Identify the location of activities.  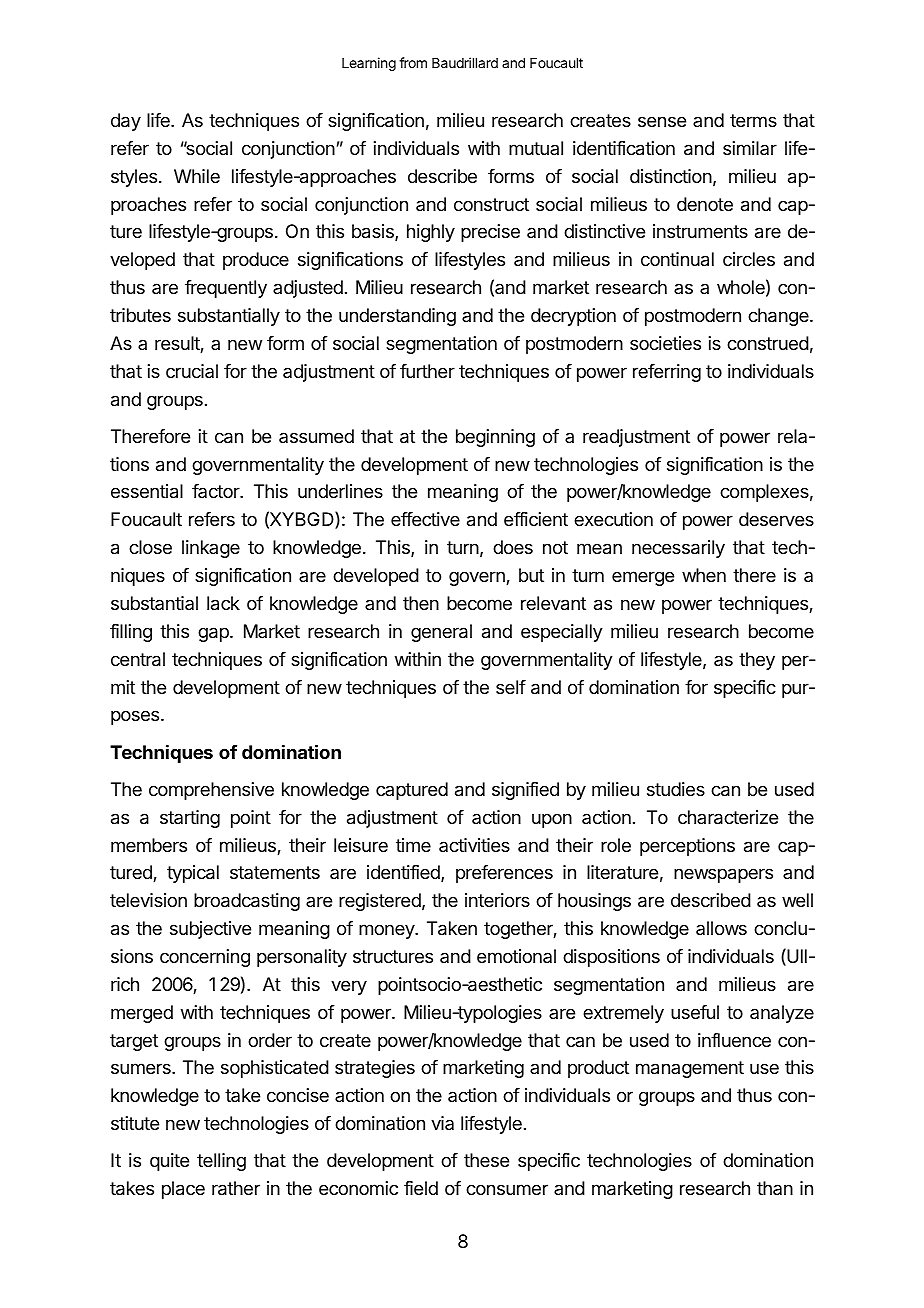
(474, 845).
